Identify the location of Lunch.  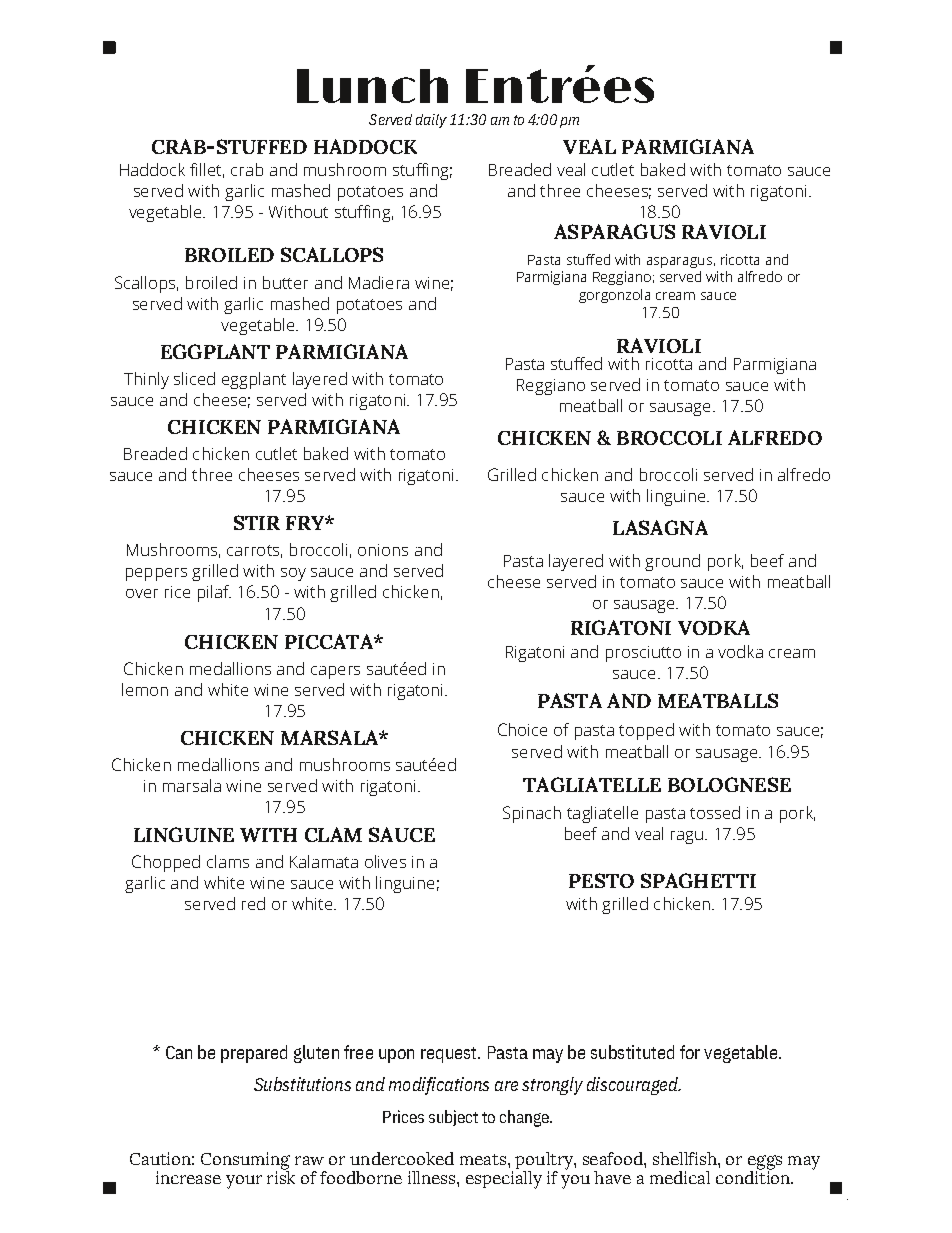
(372, 86).
